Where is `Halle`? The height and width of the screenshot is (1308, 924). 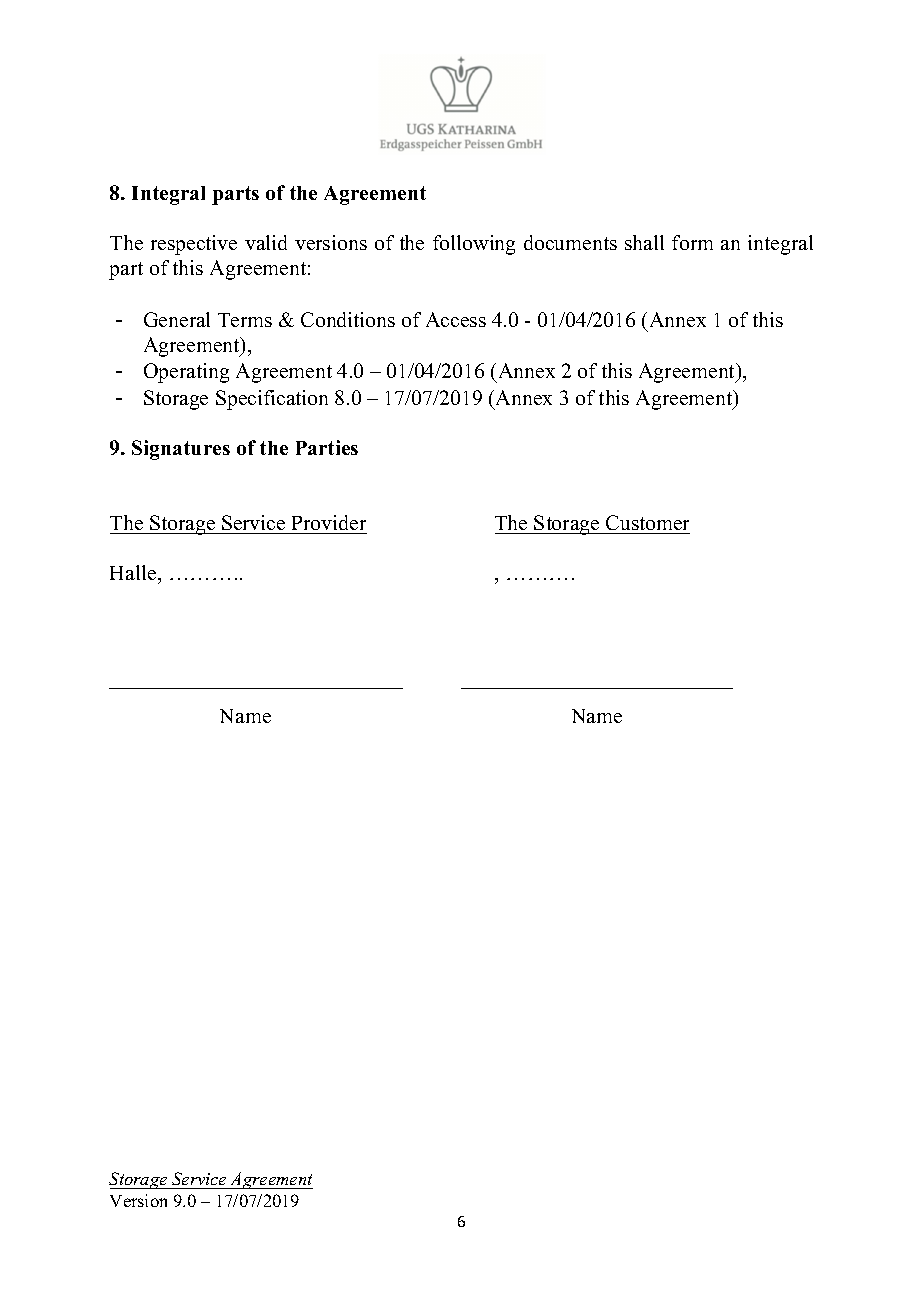
Halle is located at coordinates (134, 572).
